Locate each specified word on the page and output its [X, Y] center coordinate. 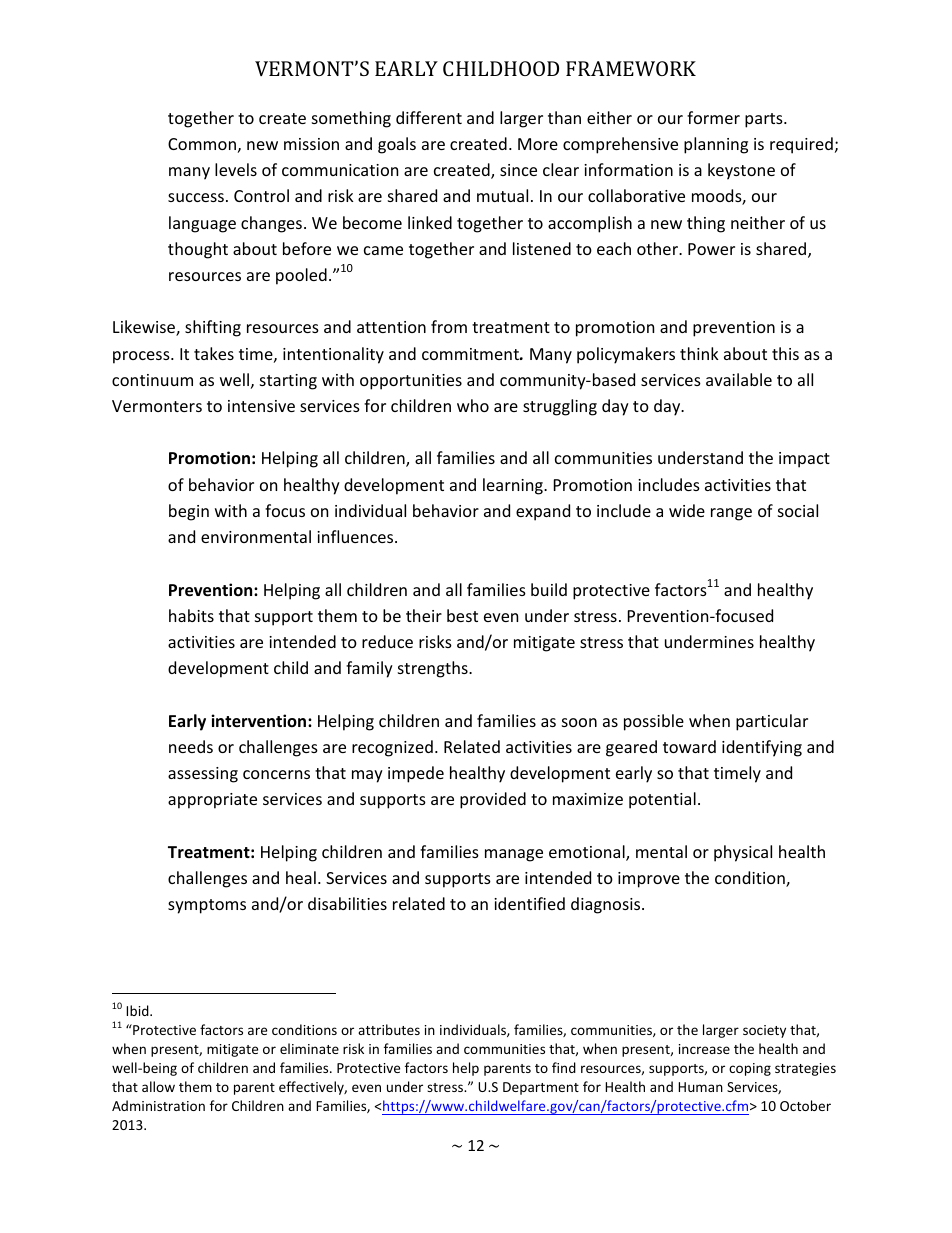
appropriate [212, 801]
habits [191, 615]
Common [202, 144]
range [731, 514]
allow [158, 1086]
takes [214, 353]
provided [493, 800]
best [462, 615]
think [699, 353]
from [449, 326]
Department [541, 1088]
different [429, 117]
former [713, 117]
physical [743, 853]
